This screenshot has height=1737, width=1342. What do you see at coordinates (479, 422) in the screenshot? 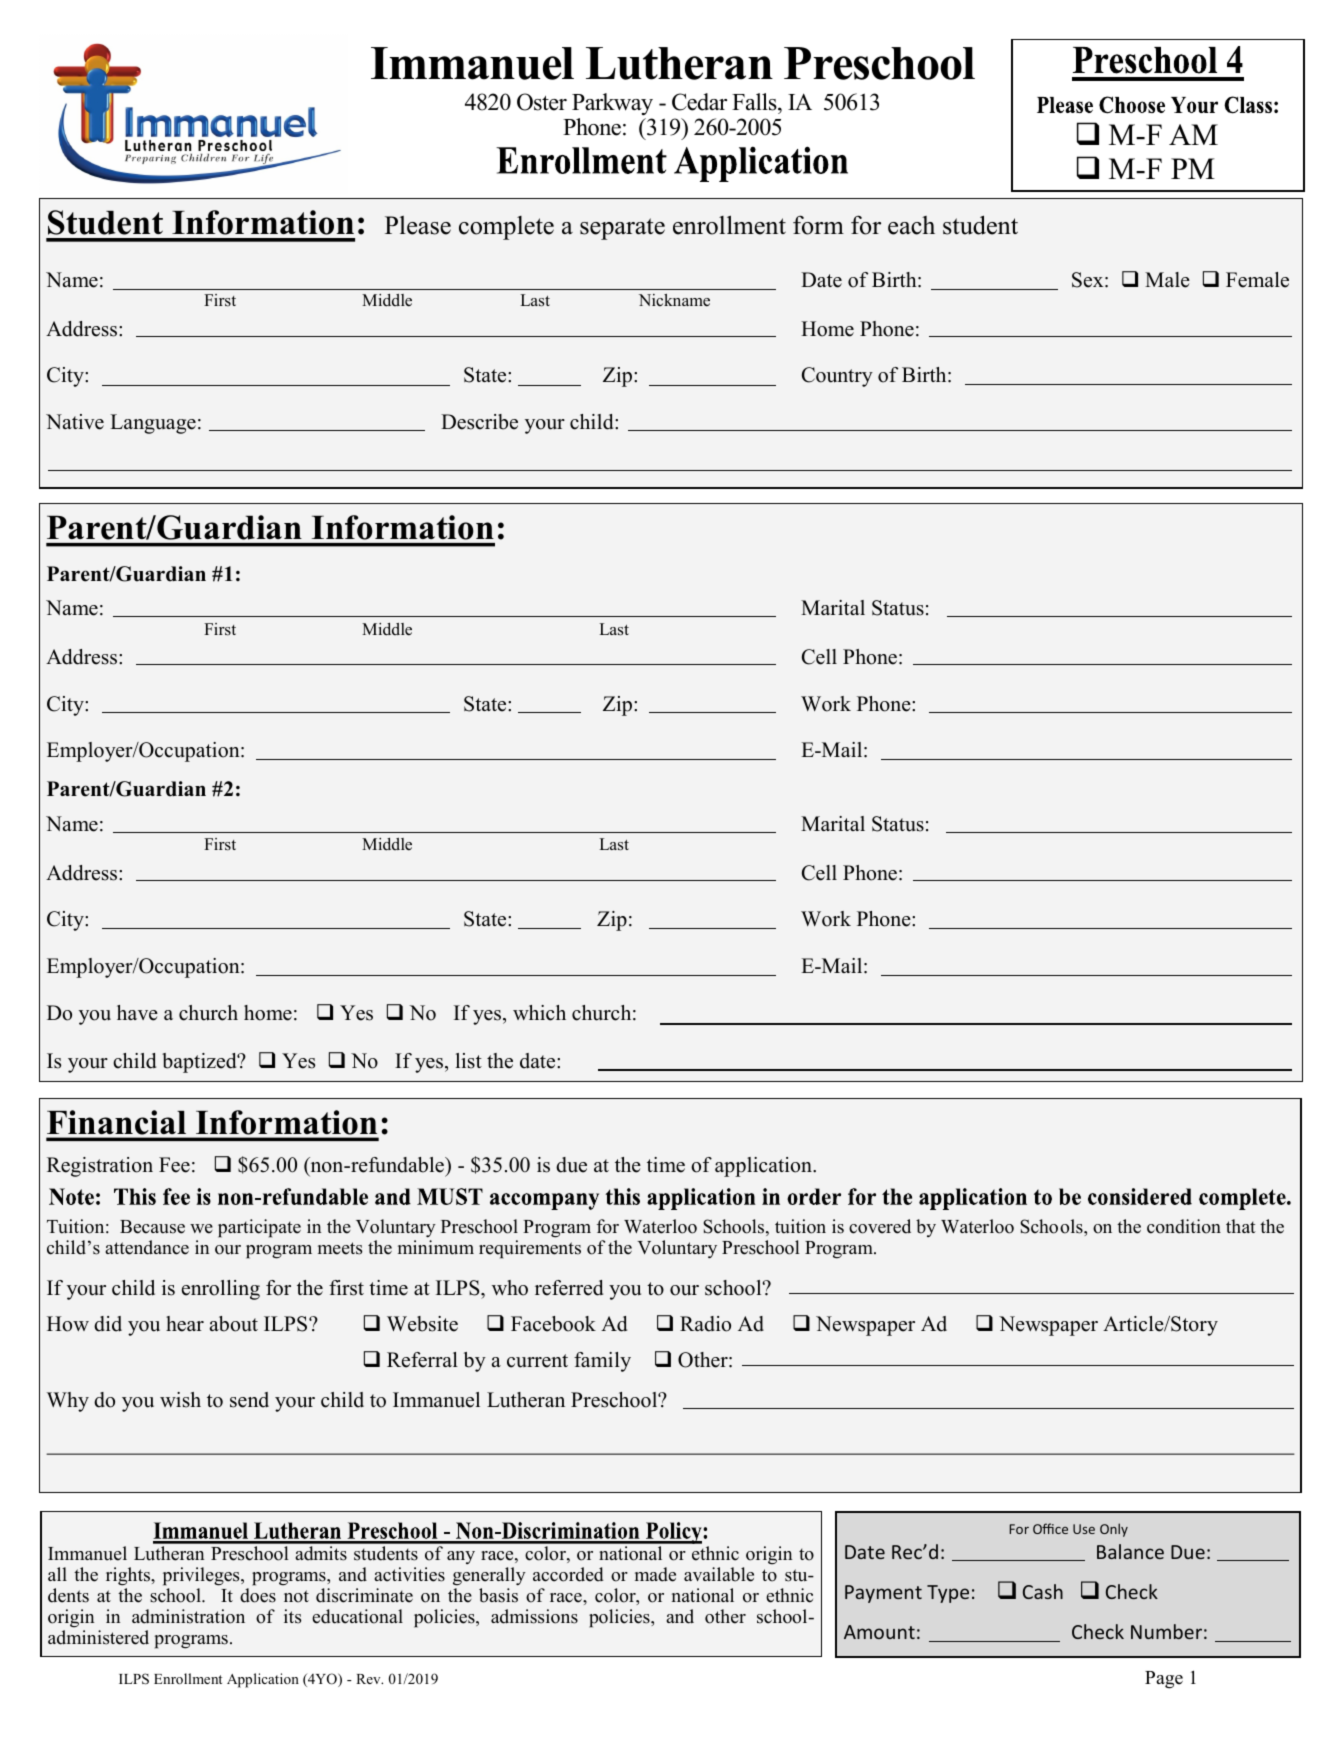
I see `Describe` at bounding box center [479, 422].
